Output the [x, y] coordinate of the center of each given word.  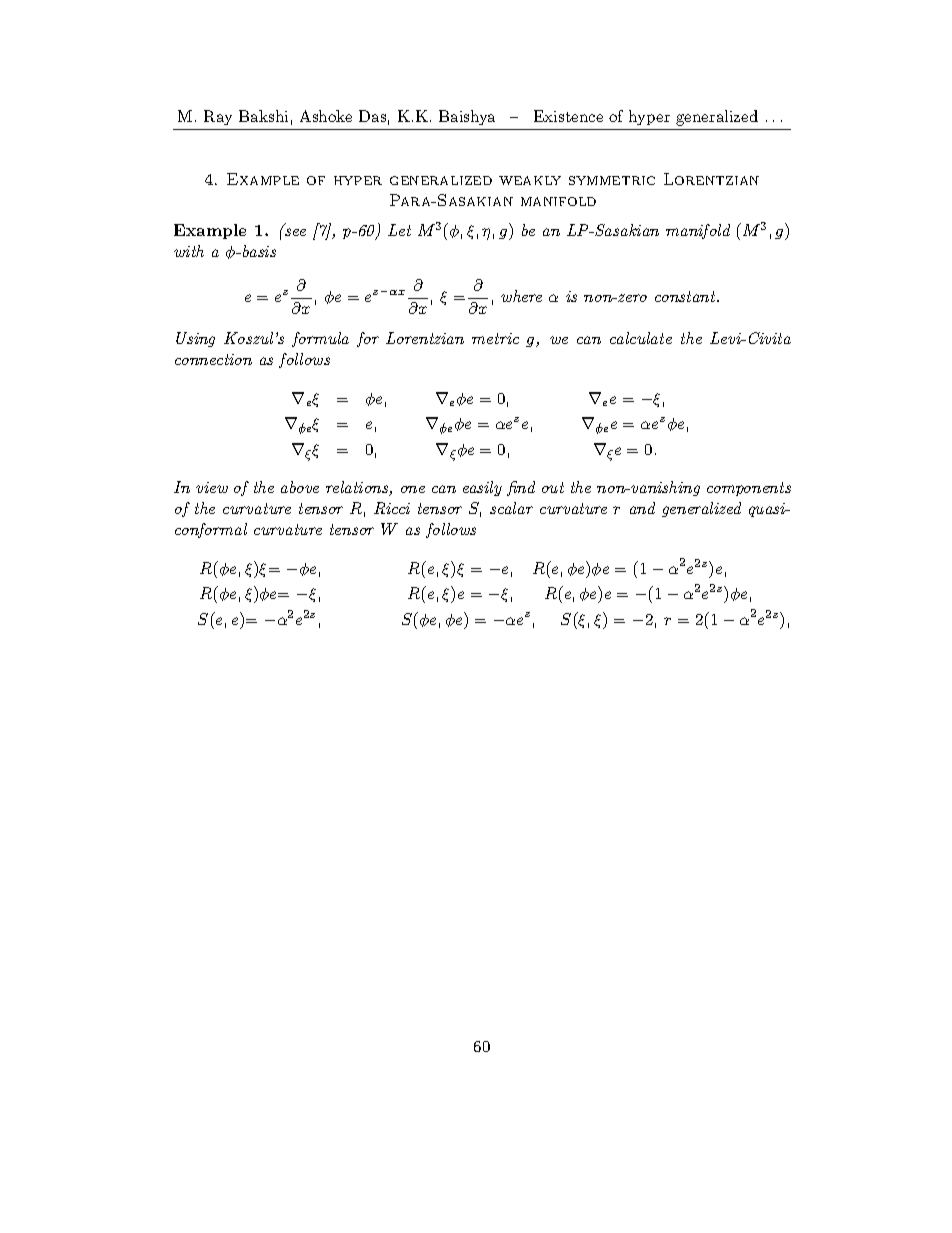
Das [372, 116]
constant [686, 296]
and [642, 508]
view [212, 487]
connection [213, 359]
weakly [530, 180]
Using [195, 339]
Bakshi [263, 116]
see [295, 232]
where [521, 296]
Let [399, 230]
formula [320, 339]
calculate [641, 338]
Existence [568, 116]
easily [482, 488]
